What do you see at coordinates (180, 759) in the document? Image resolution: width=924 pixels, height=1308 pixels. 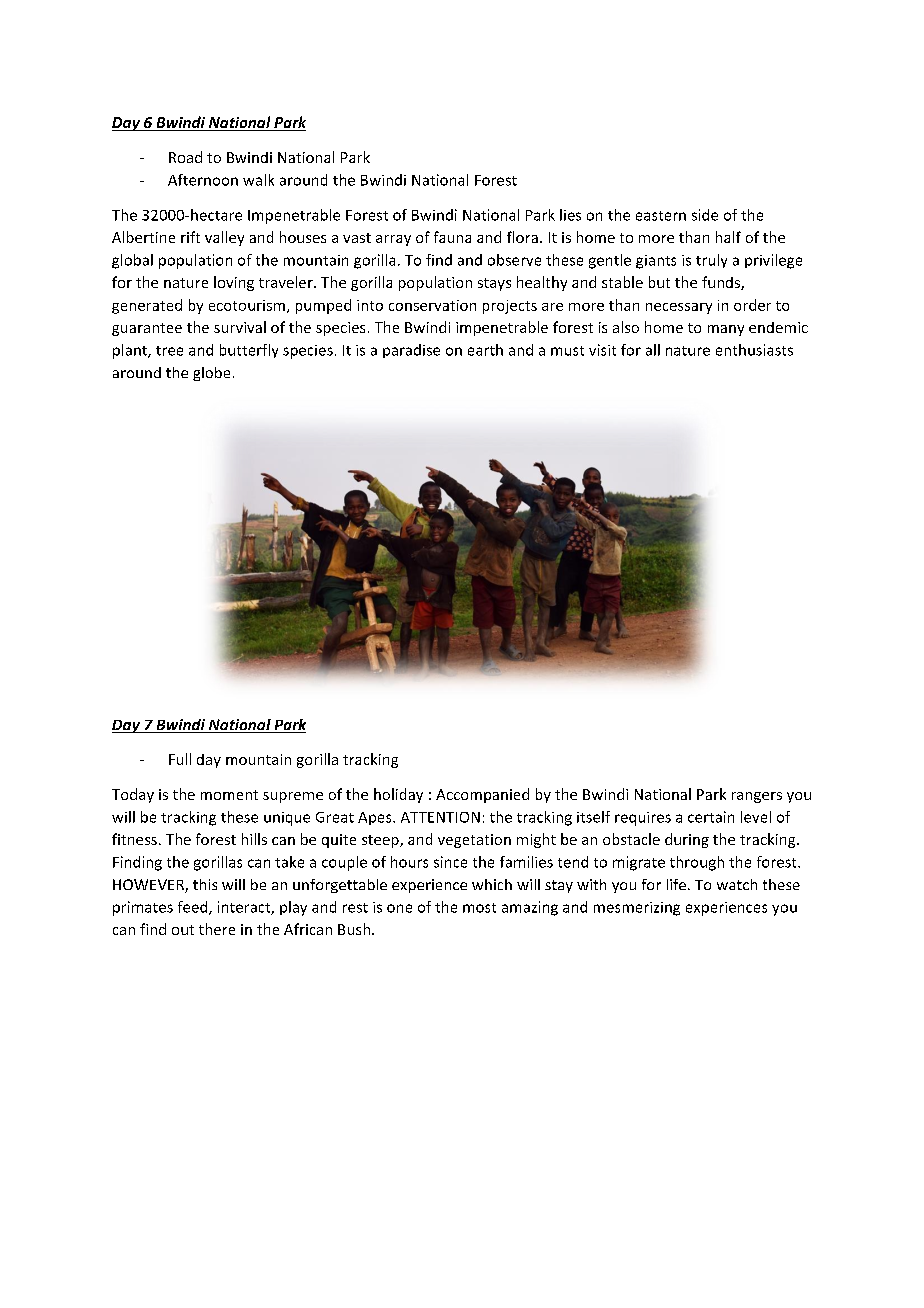 I see `Full` at bounding box center [180, 759].
